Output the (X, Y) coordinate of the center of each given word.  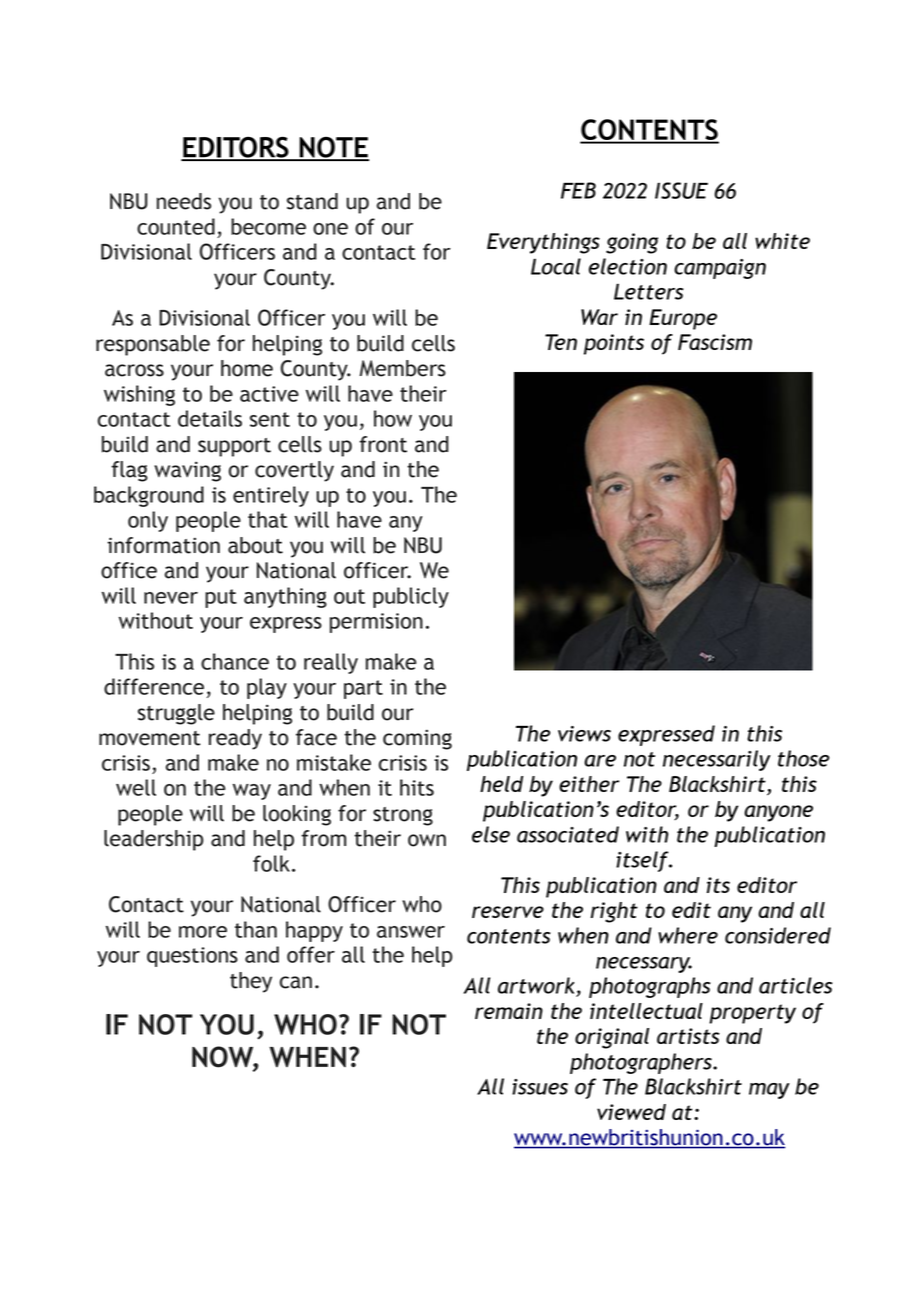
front (383, 444)
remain (509, 1011)
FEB (578, 190)
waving (187, 471)
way (252, 792)
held (501, 784)
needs (184, 201)
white (782, 241)
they (251, 982)
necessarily (717, 760)
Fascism (715, 342)
